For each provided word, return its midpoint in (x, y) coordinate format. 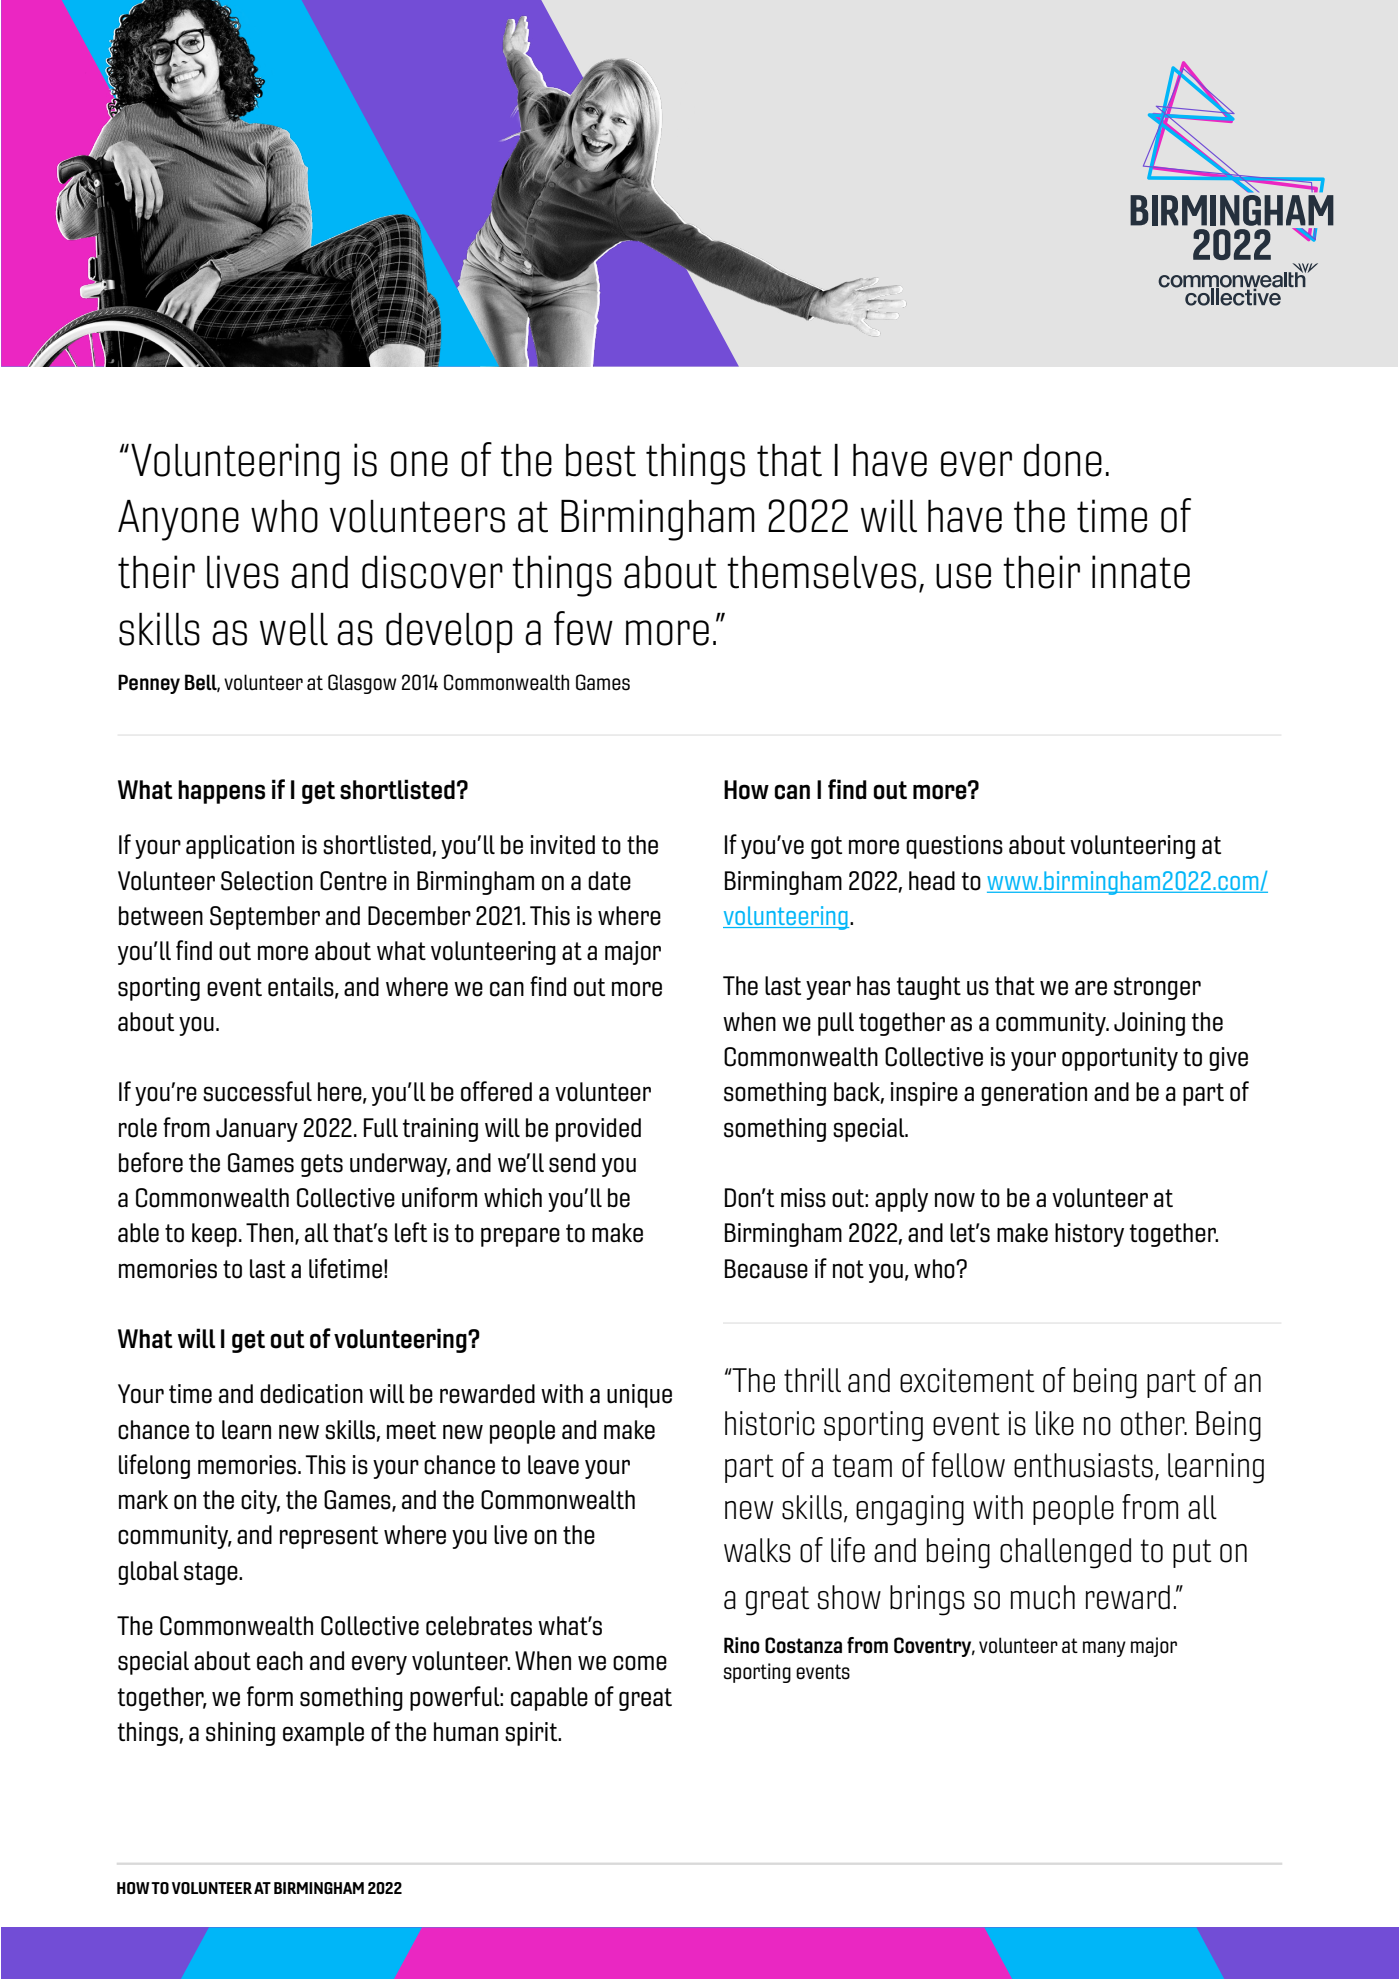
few (583, 628)
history (1089, 1235)
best (601, 460)
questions (954, 847)
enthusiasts (1083, 1465)
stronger (1157, 988)
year (828, 990)
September (265, 918)
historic (770, 1423)
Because (766, 1269)
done (1063, 460)
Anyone (178, 520)
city (260, 1502)
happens (221, 792)
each (280, 1661)
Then (271, 1234)
